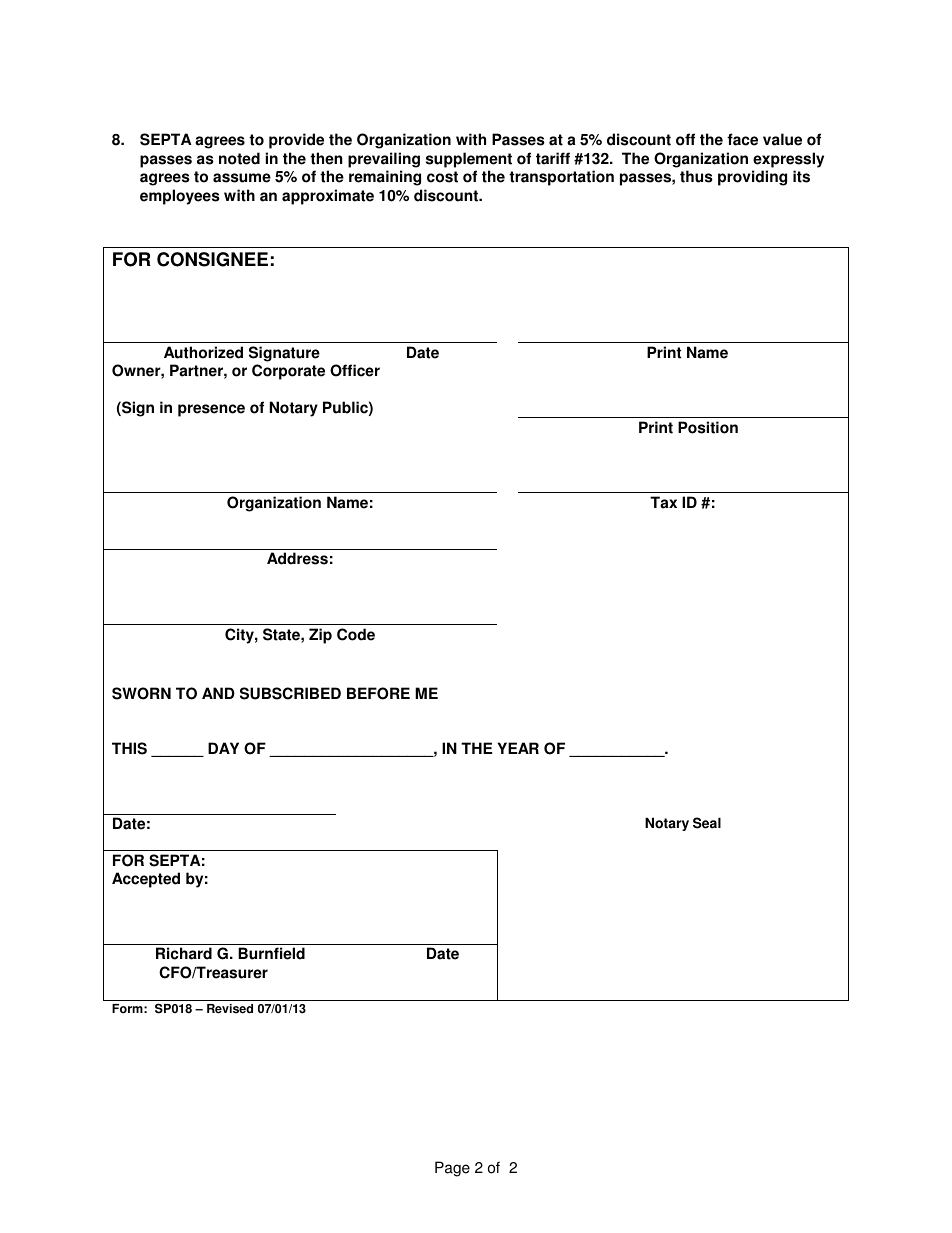 The height and width of the screenshot is (1233, 952). Describe the element at coordinates (211, 410) in the screenshot. I see `presence` at that location.
